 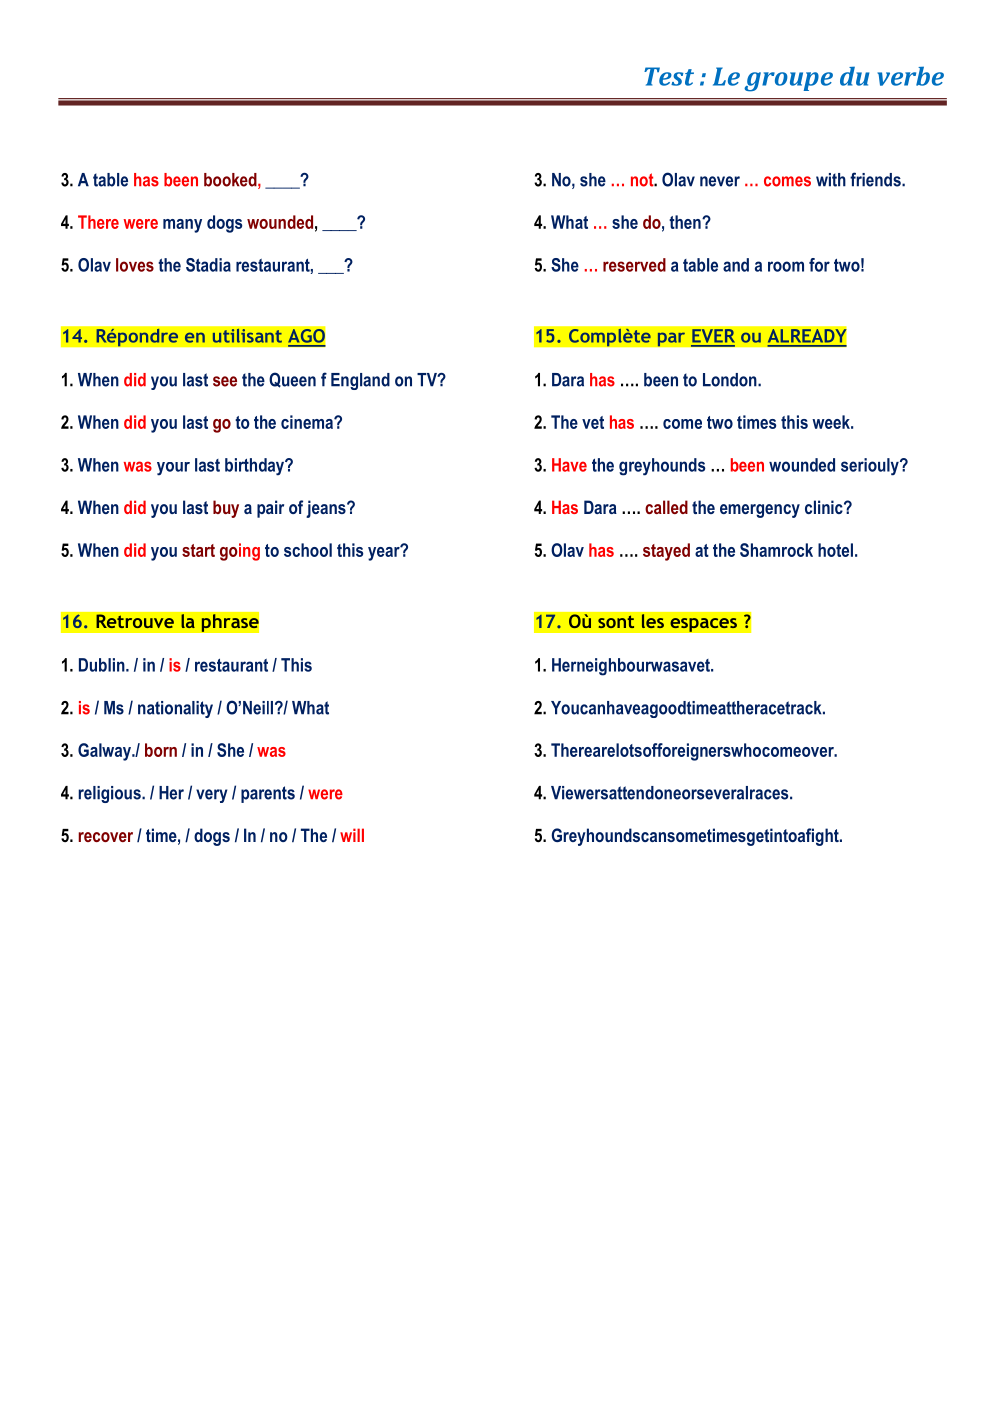 What do you see at coordinates (652, 621) in the document?
I see `les` at bounding box center [652, 621].
